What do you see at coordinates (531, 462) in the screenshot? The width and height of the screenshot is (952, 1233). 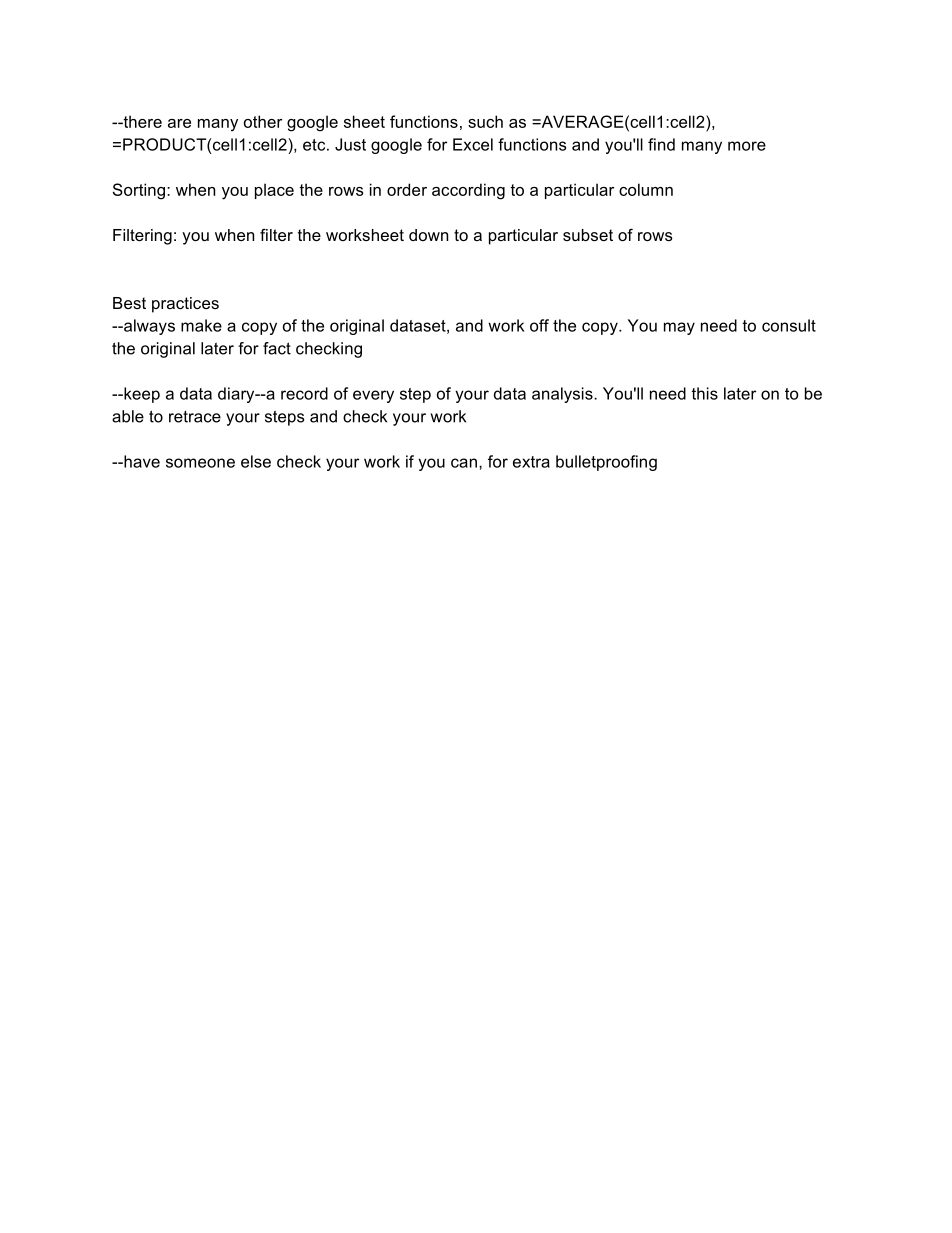 I see `extra` at bounding box center [531, 462].
